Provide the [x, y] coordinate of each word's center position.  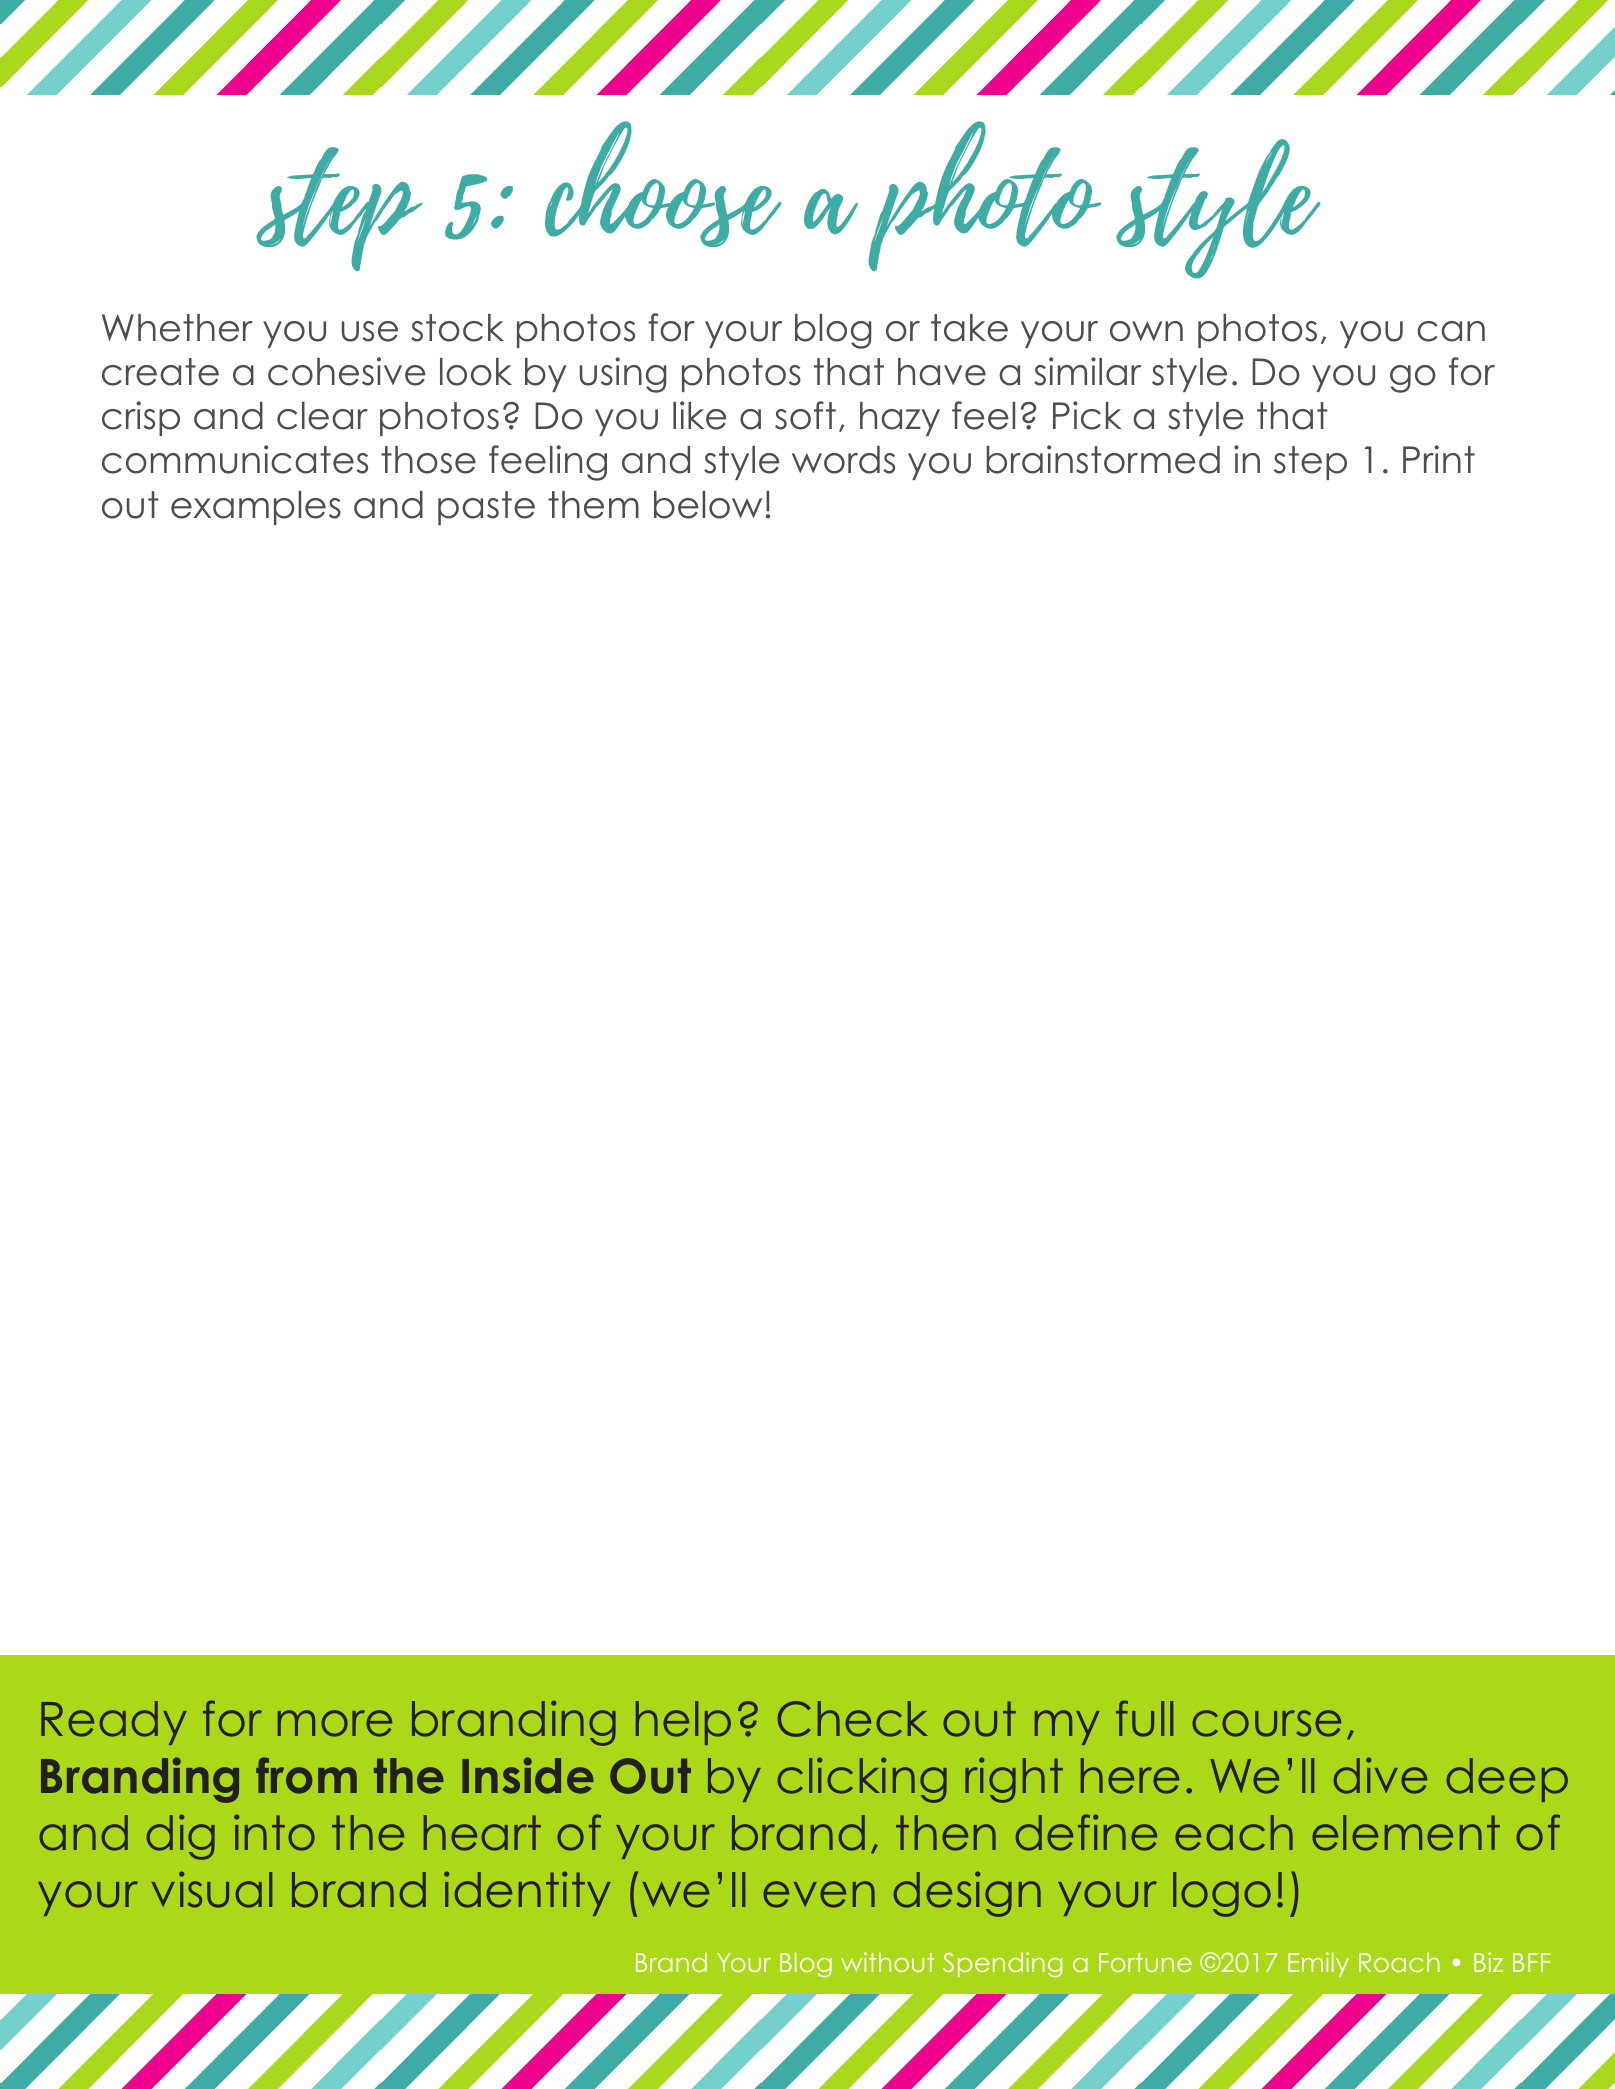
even [819, 1894]
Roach [1399, 1962]
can [1451, 331]
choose [663, 184]
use [370, 331]
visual [212, 1889]
